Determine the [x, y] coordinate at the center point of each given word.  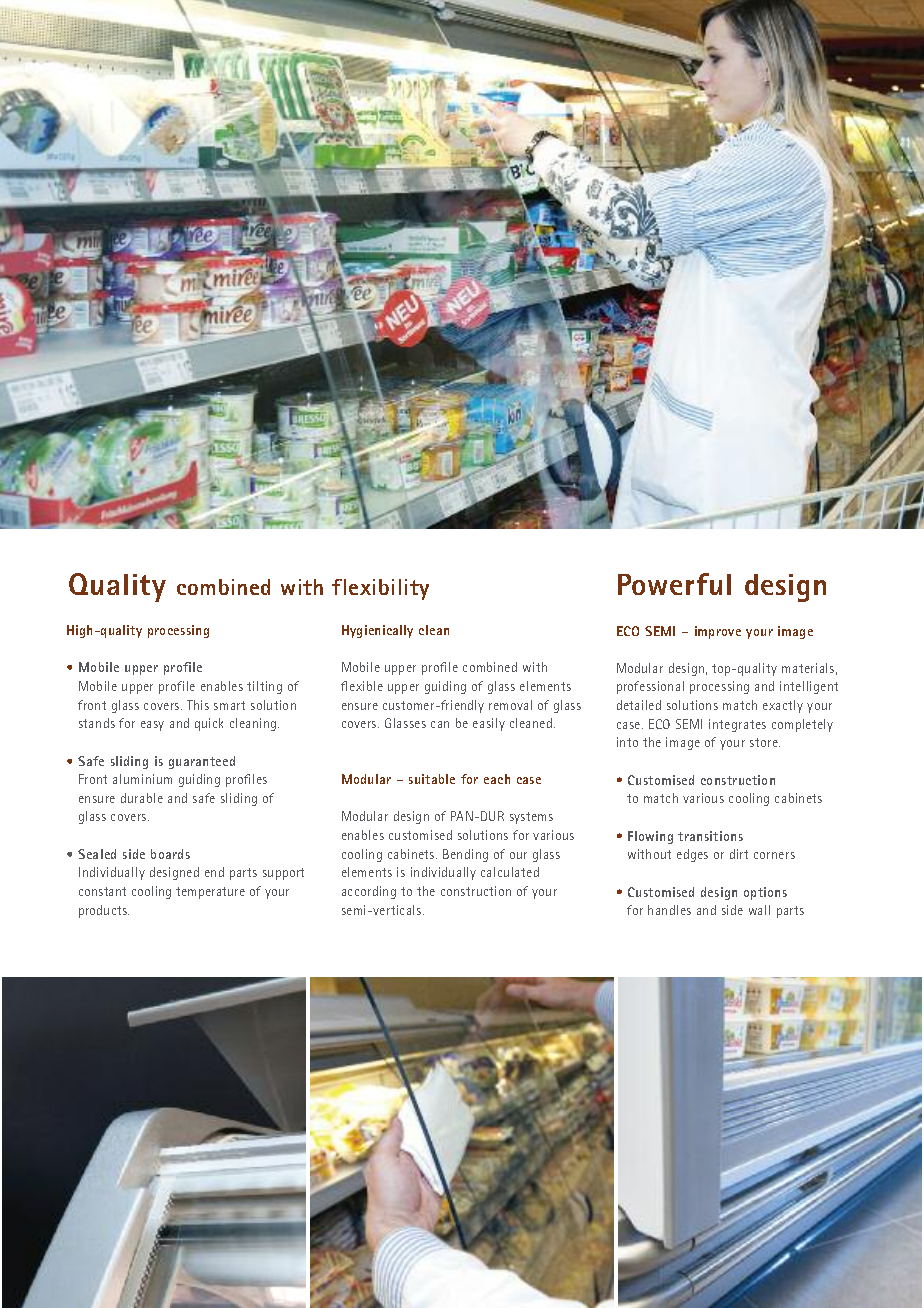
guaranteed [202, 762]
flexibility [380, 589]
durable [142, 798]
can [440, 724]
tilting [264, 687]
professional [650, 687]
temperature [210, 893]
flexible [362, 686]
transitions [710, 836]
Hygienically [377, 631]
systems [531, 818]
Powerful [674, 584]
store [765, 742]
